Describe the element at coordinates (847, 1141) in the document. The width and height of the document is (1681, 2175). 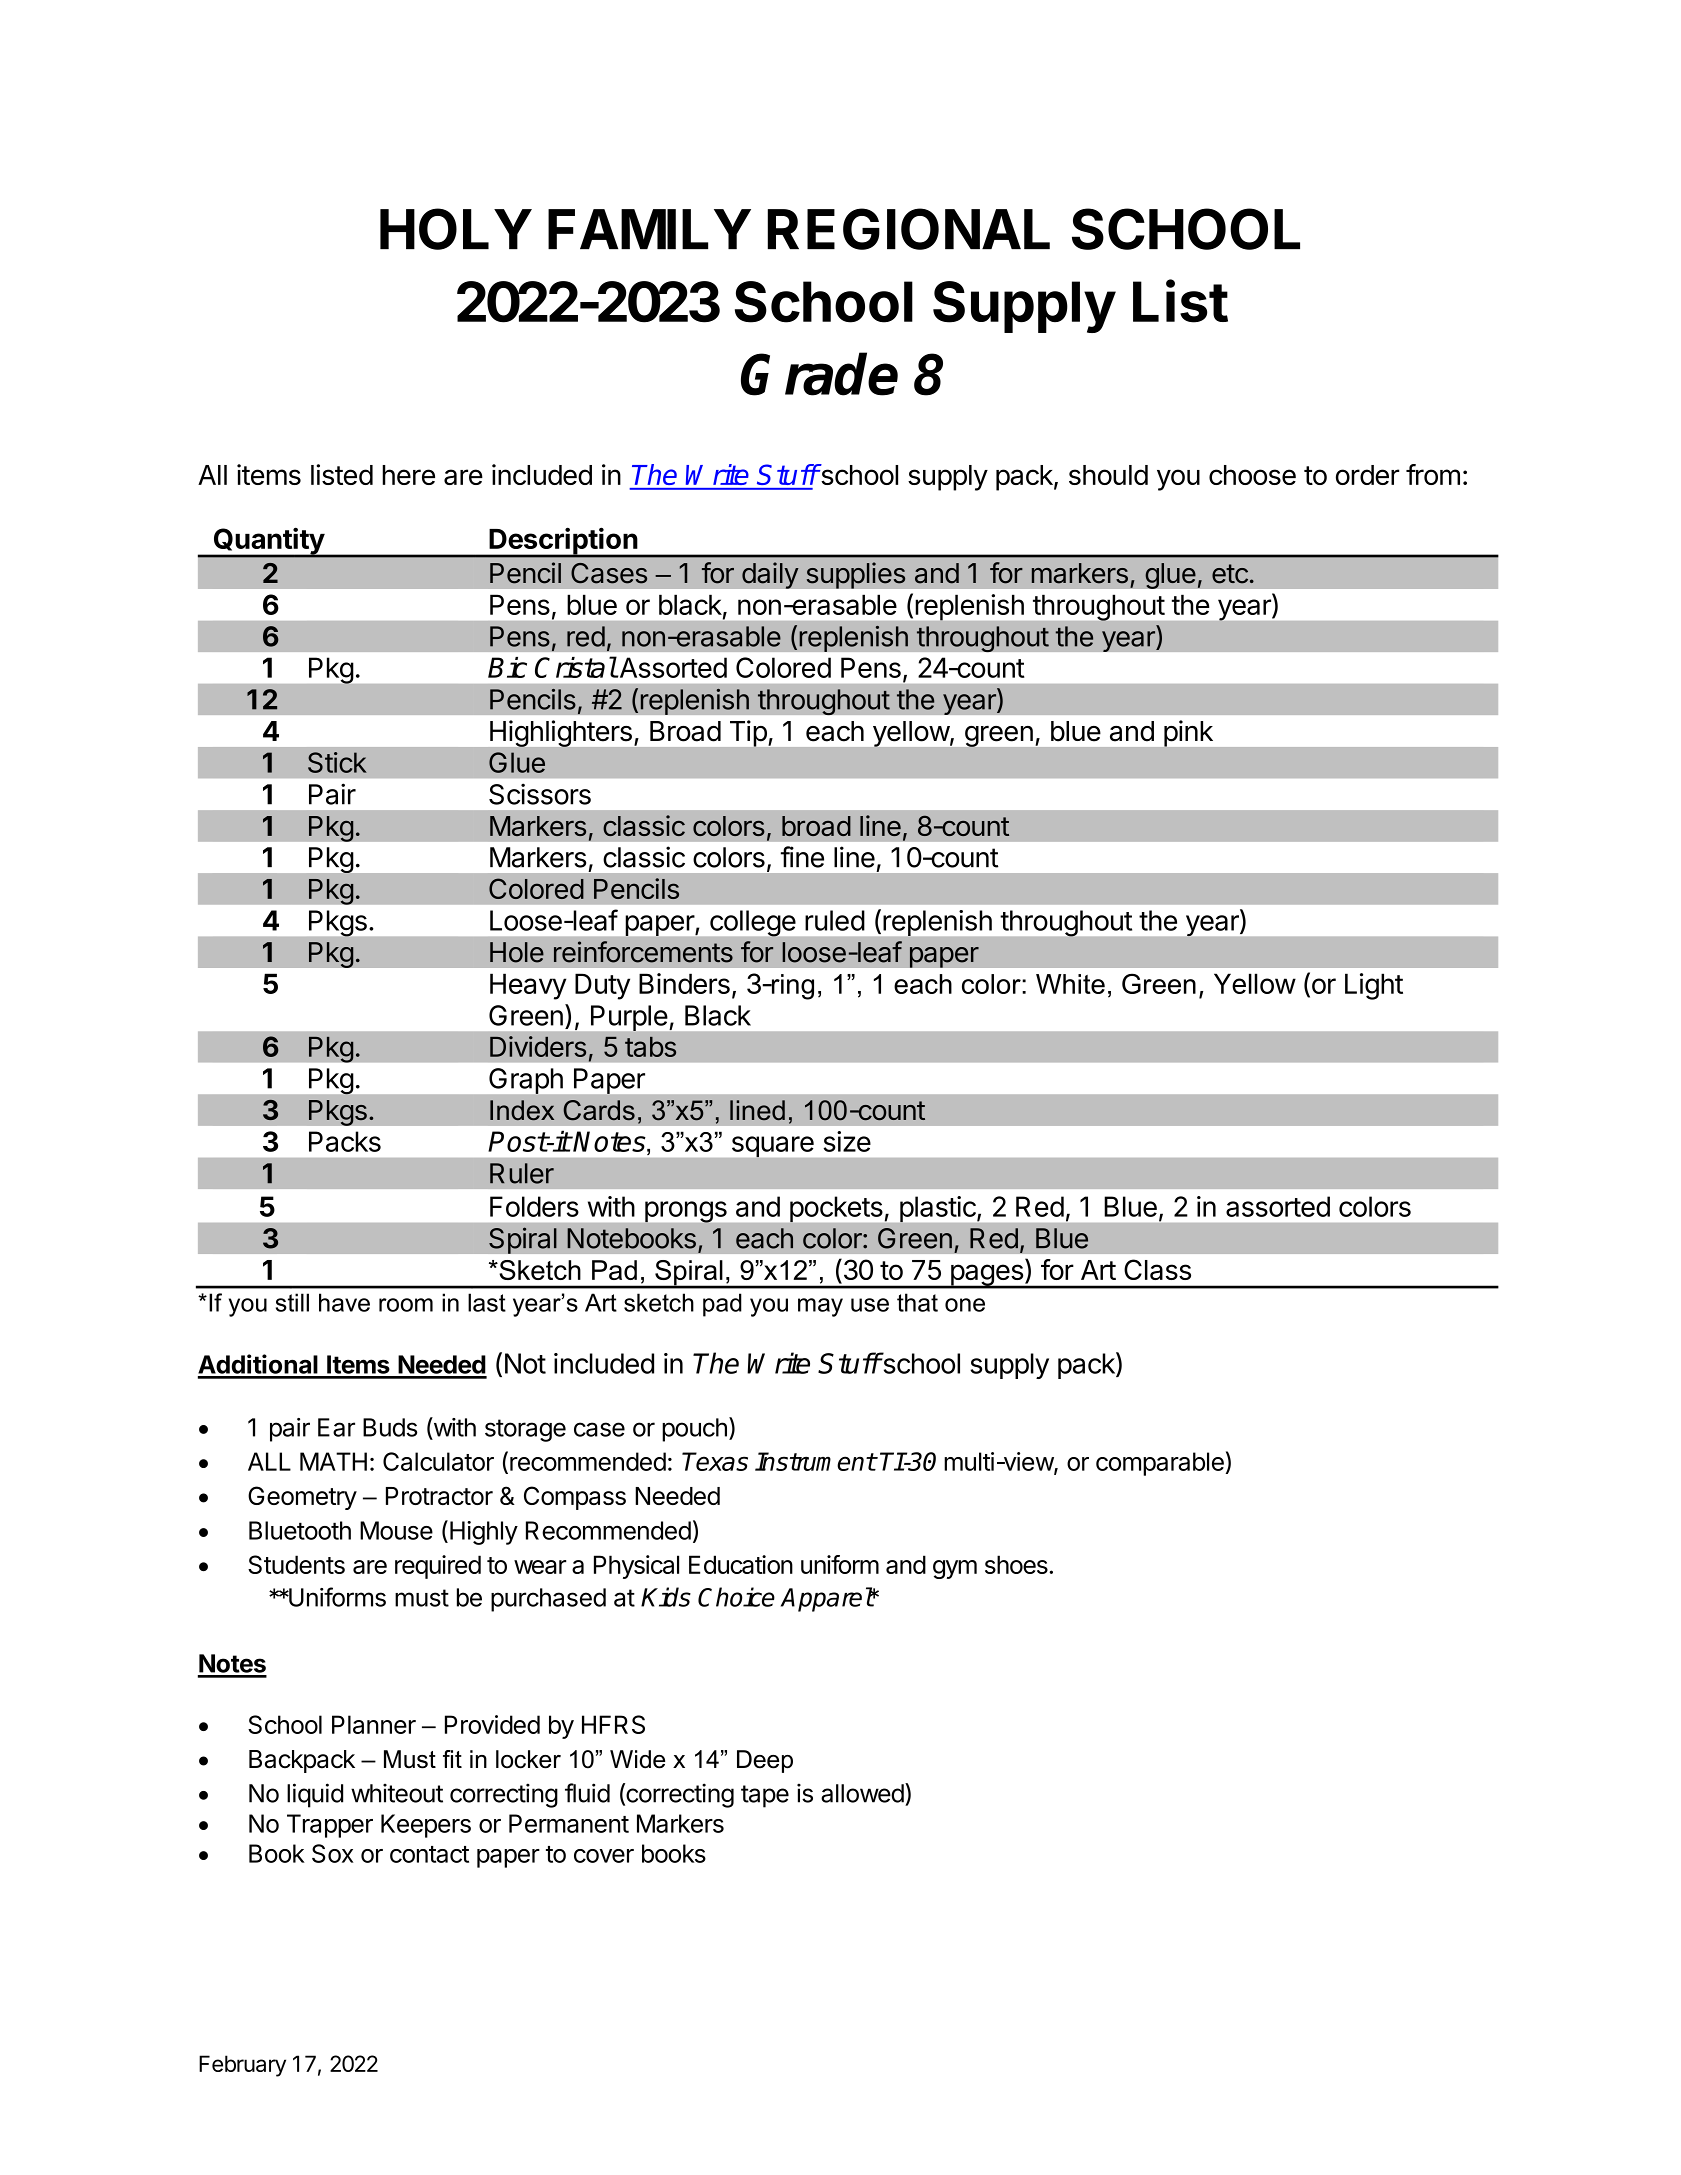
I see `size` at that location.
